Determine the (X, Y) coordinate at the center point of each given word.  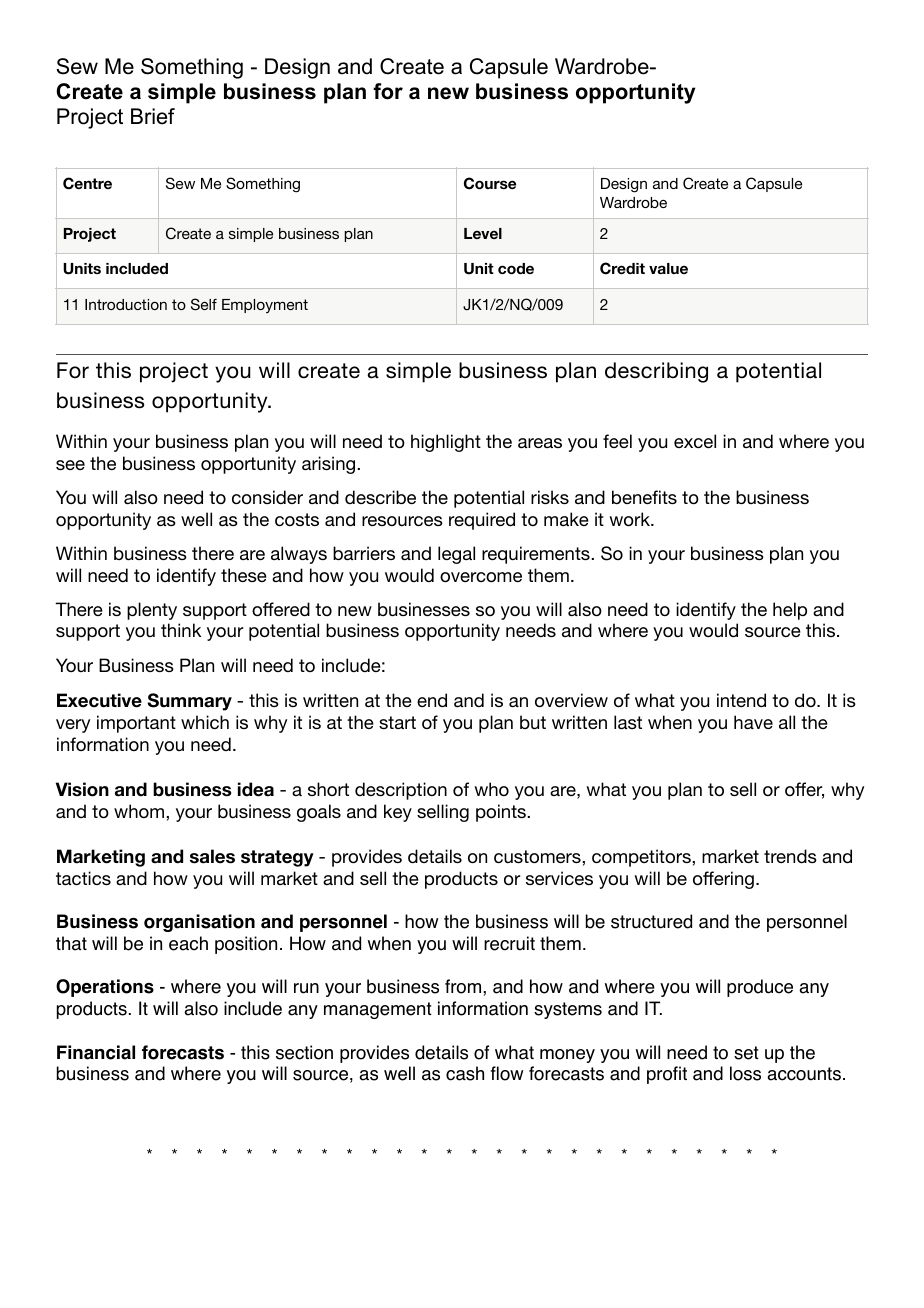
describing (656, 372)
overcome (481, 577)
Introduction (126, 304)
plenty (152, 611)
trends (790, 856)
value (668, 268)
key (398, 813)
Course (490, 183)
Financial (96, 1052)
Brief (153, 116)
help (790, 611)
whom (140, 811)
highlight (446, 443)
